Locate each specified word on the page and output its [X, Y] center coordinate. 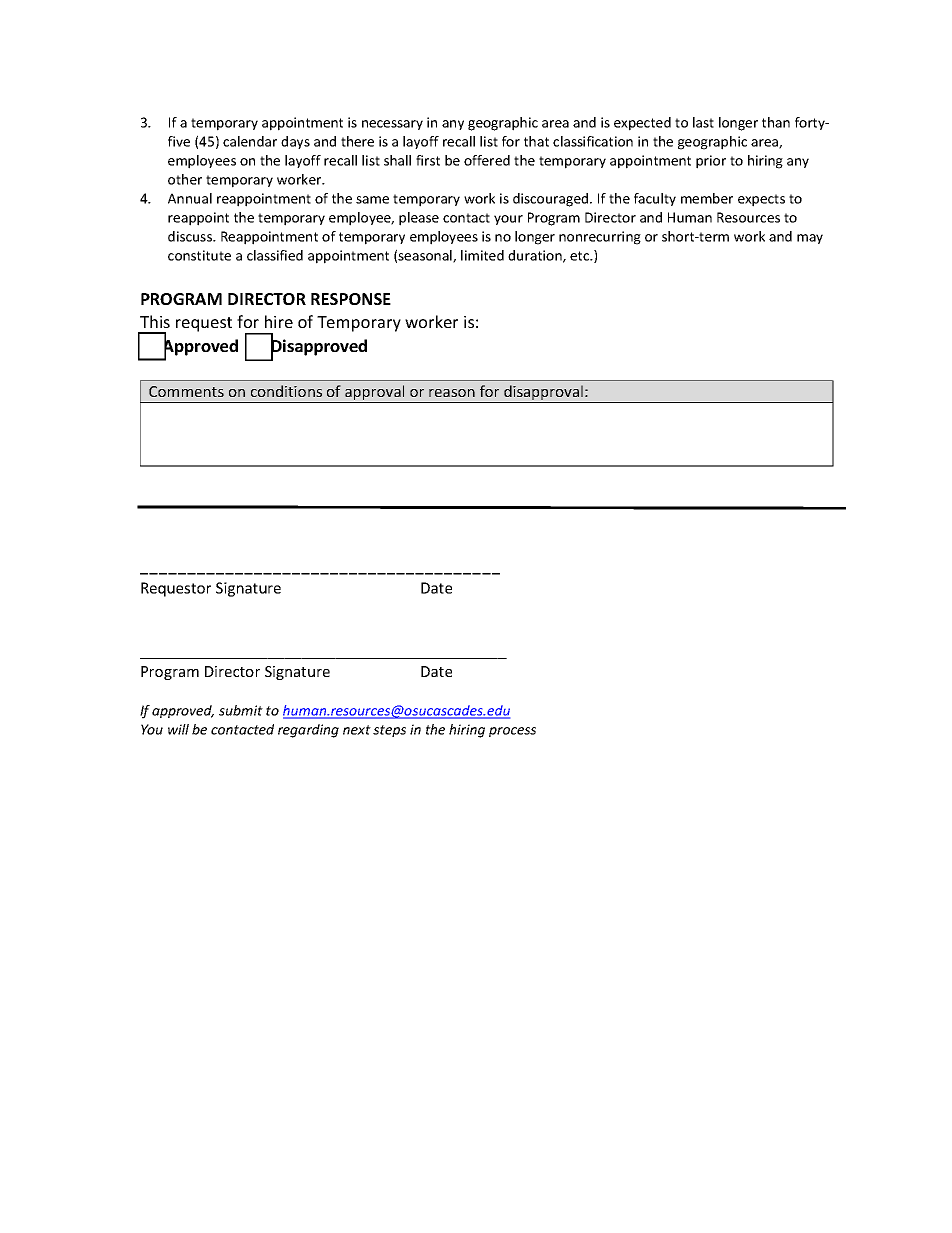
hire [279, 321]
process [512, 732]
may [810, 239]
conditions [286, 391]
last [703, 122]
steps [389, 731]
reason [452, 393]
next [357, 730]
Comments [186, 391]
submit [241, 710]
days [295, 142]
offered [487, 160]
